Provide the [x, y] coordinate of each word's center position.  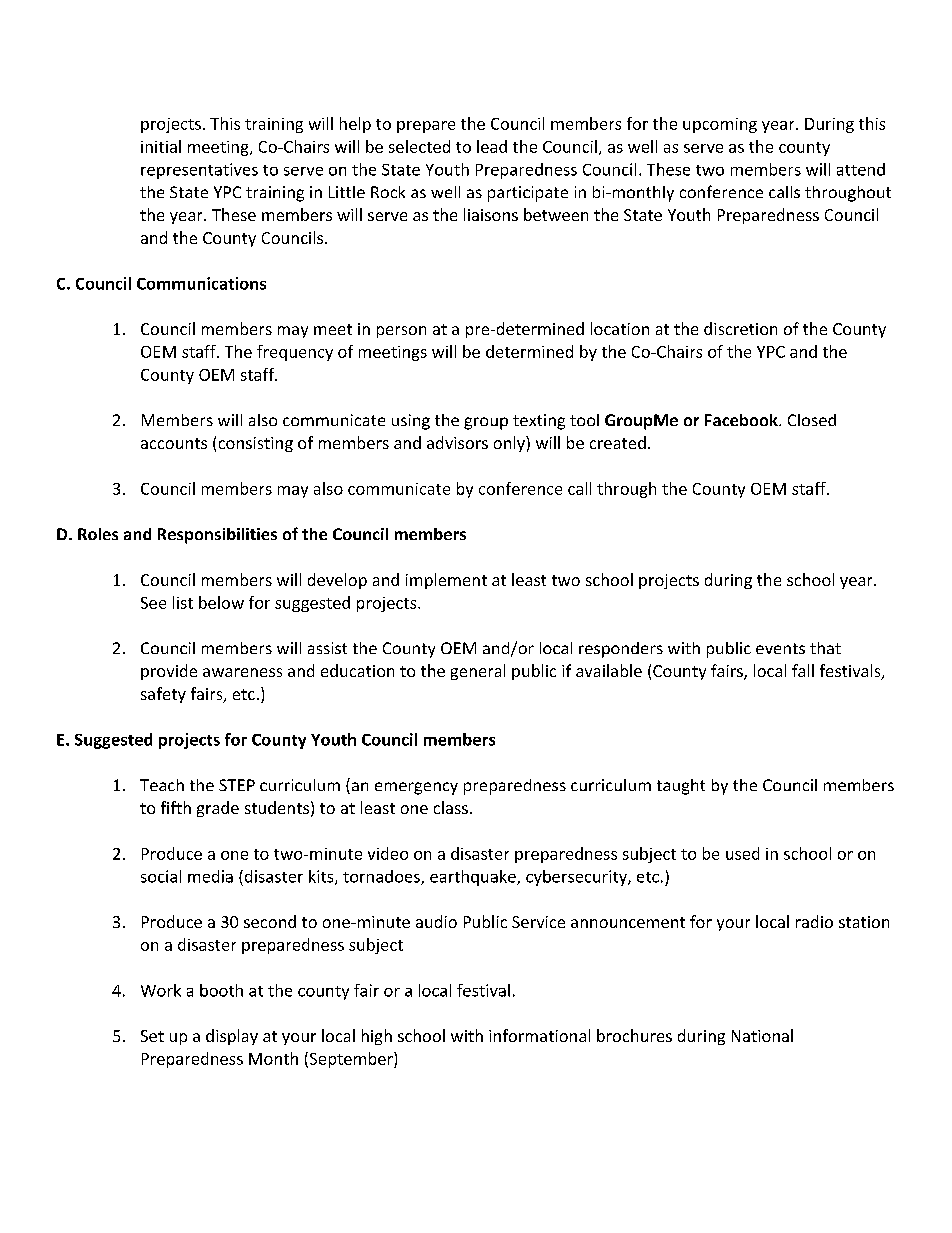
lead [492, 146]
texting [539, 422]
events [780, 648]
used [742, 853]
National [762, 1035]
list [183, 602]
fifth [176, 807]
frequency [295, 353]
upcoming [720, 125]
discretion [740, 328]
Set [152, 1036]
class [451, 807]
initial [161, 146]
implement [446, 581]
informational [539, 1035]
